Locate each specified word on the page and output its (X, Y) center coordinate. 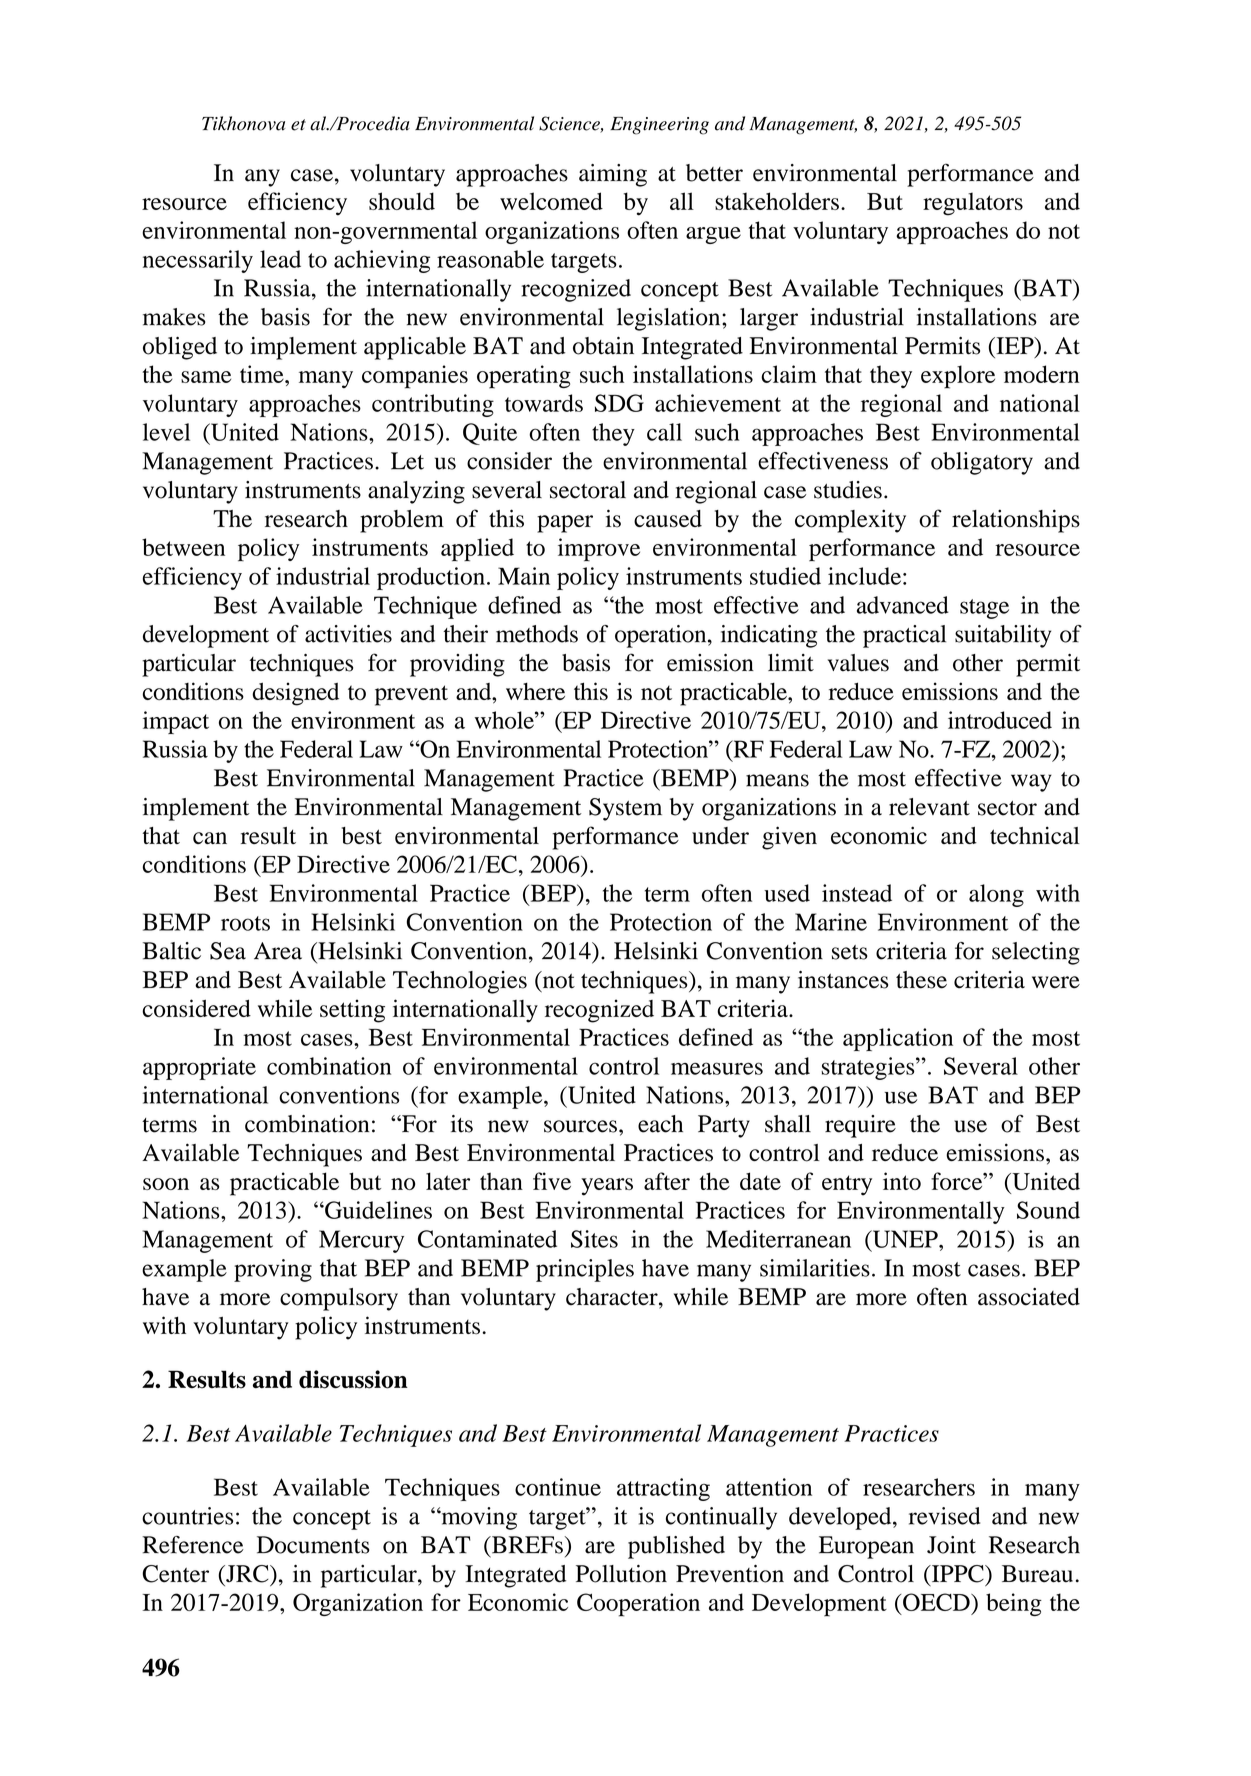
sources (580, 1126)
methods (537, 634)
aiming (613, 175)
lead (280, 259)
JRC (247, 1574)
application (898, 1039)
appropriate (199, 1068)
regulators (973, 204)
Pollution (621, 1574)
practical (904, 636)
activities (348, 634)
